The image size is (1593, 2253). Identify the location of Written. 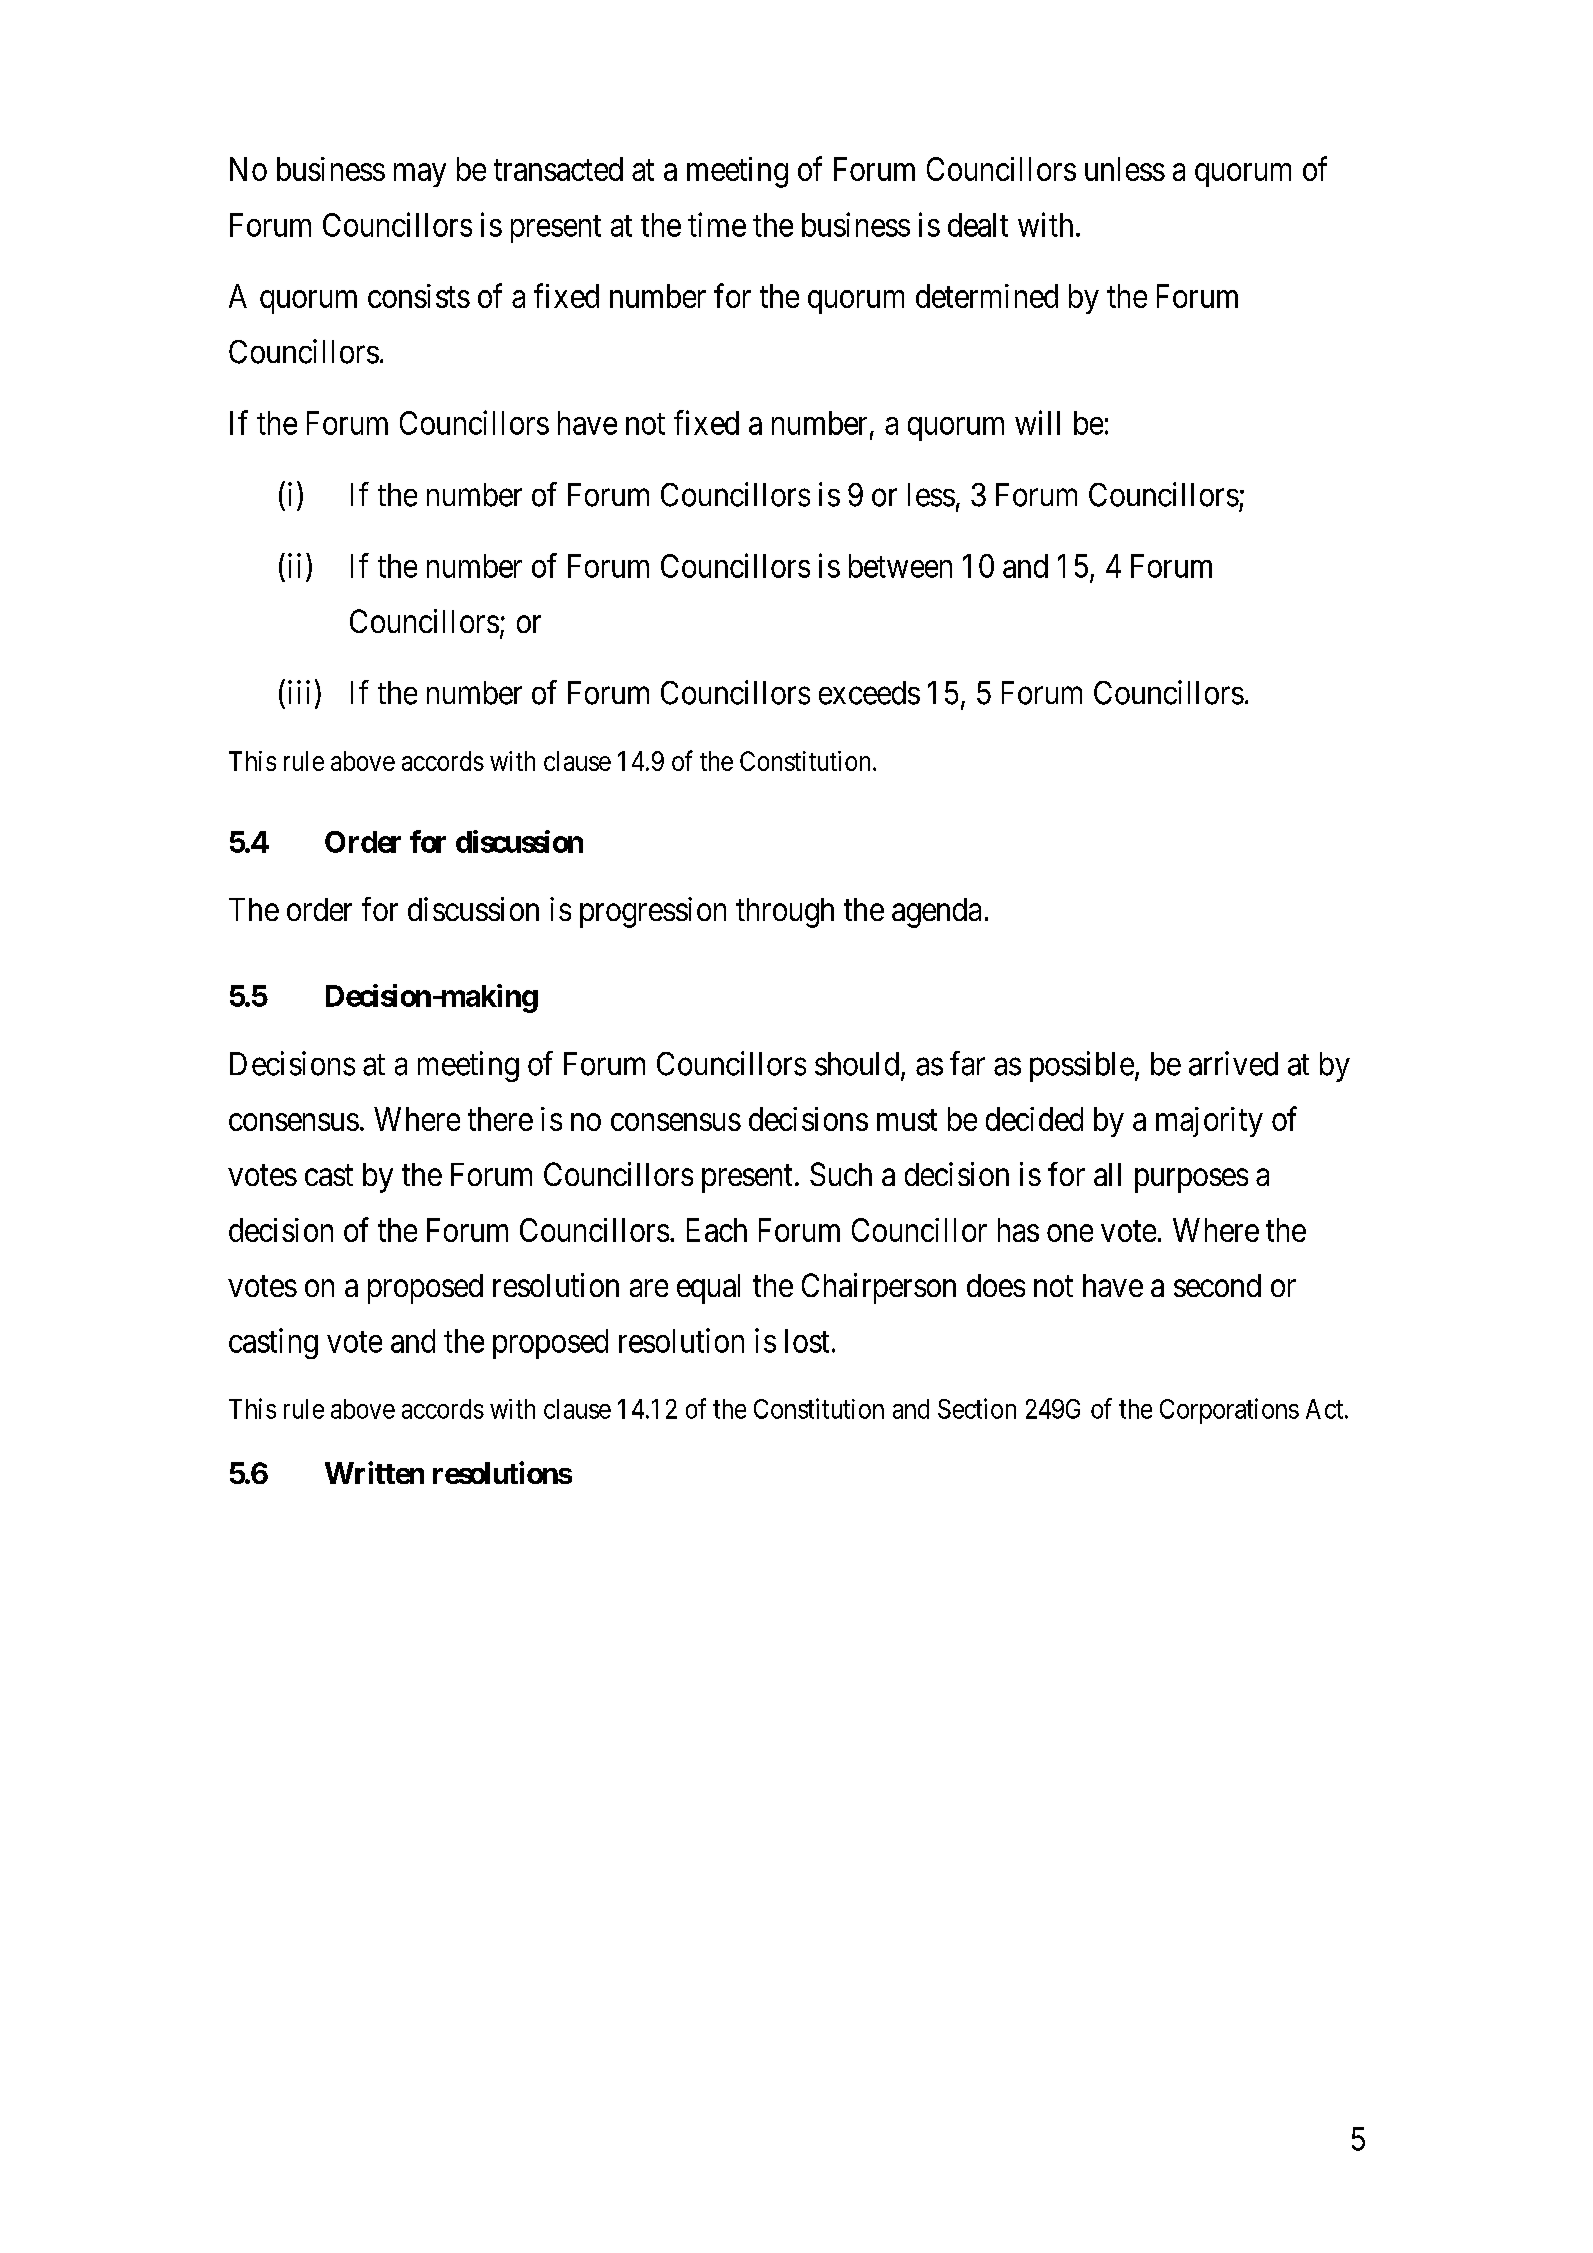
(374, 1472).
